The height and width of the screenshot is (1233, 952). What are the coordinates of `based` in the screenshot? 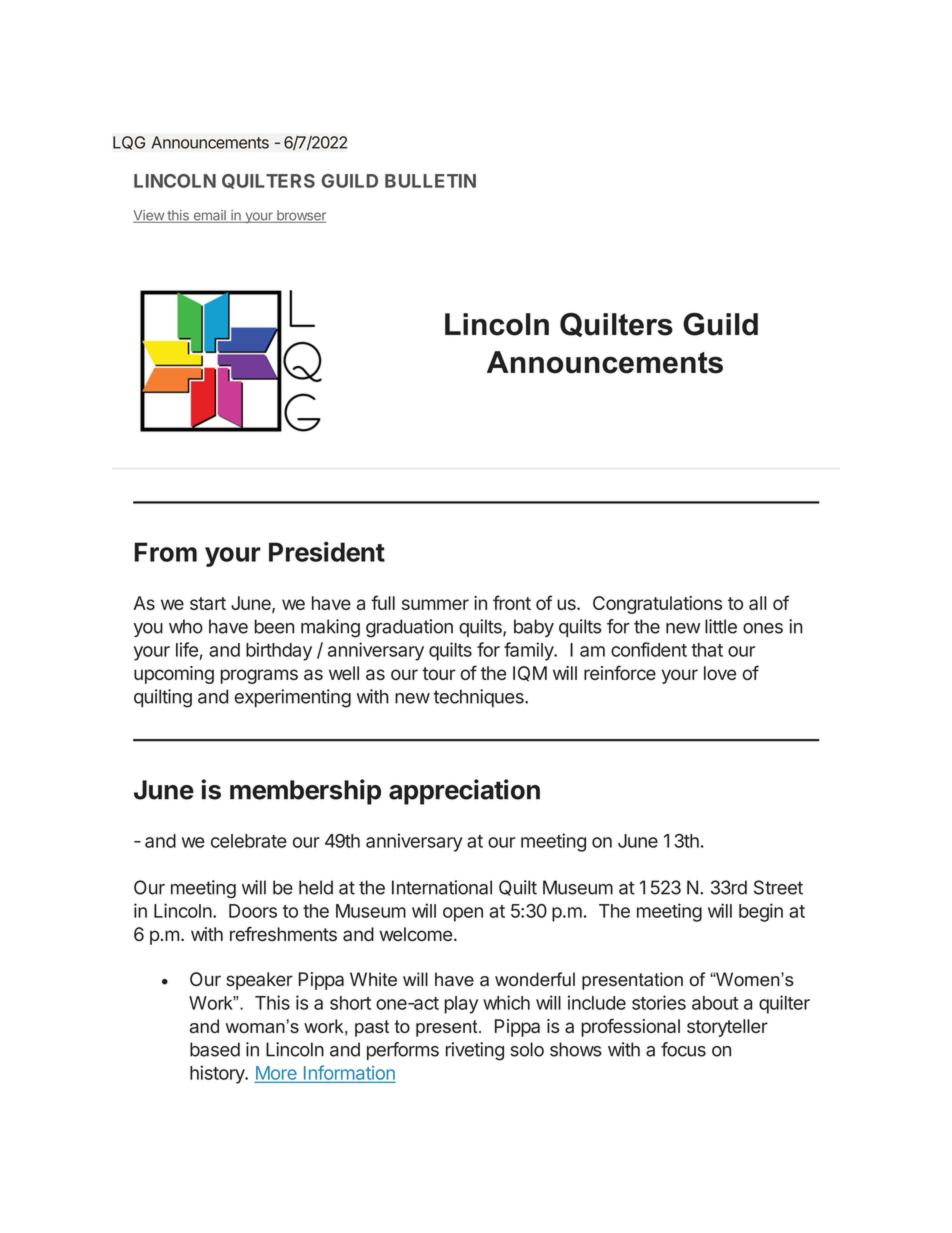 It's located at (215, 1049).
